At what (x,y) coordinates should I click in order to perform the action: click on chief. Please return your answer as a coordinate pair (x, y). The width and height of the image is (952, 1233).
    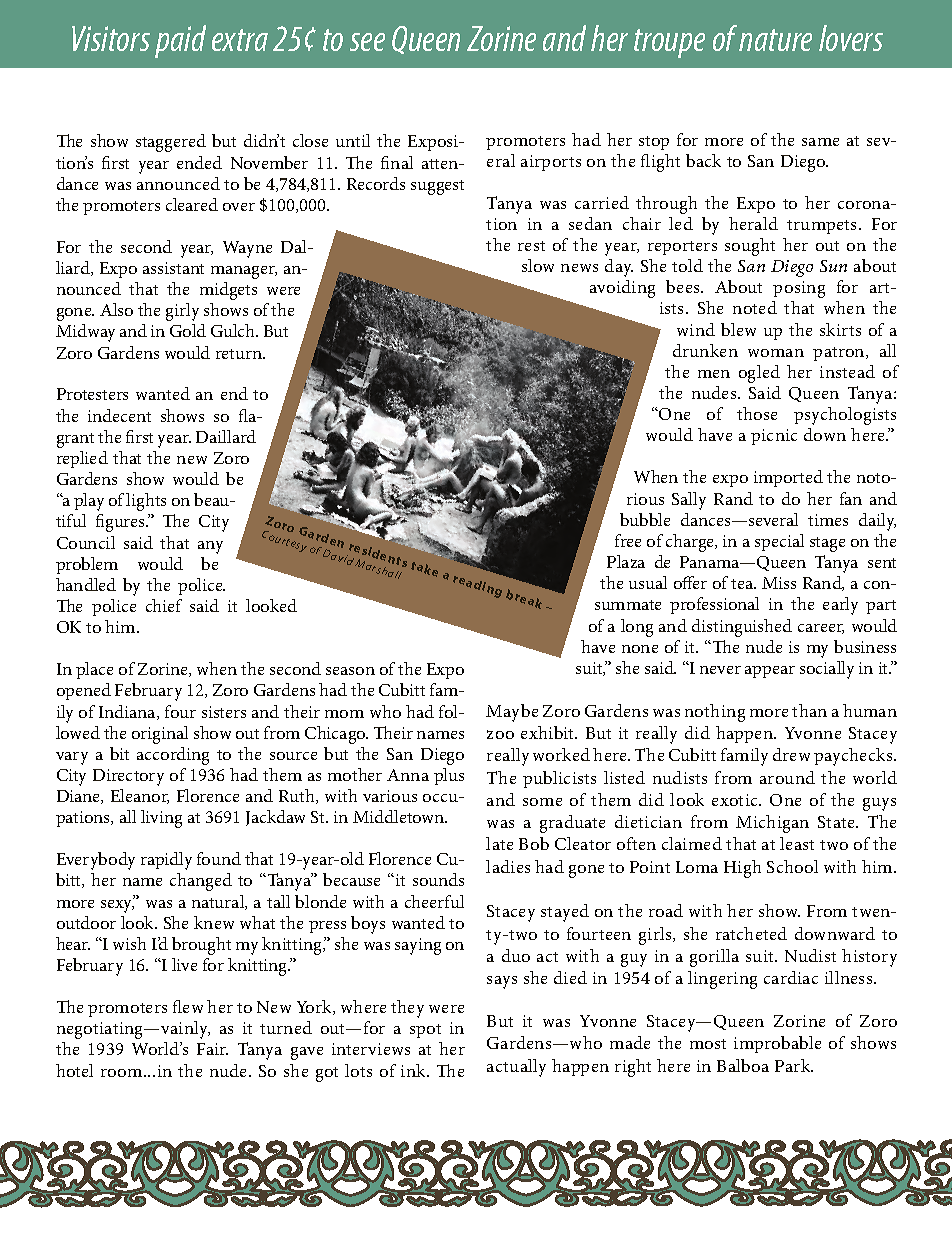
    Looking at the image, I should click on (164, 605).
